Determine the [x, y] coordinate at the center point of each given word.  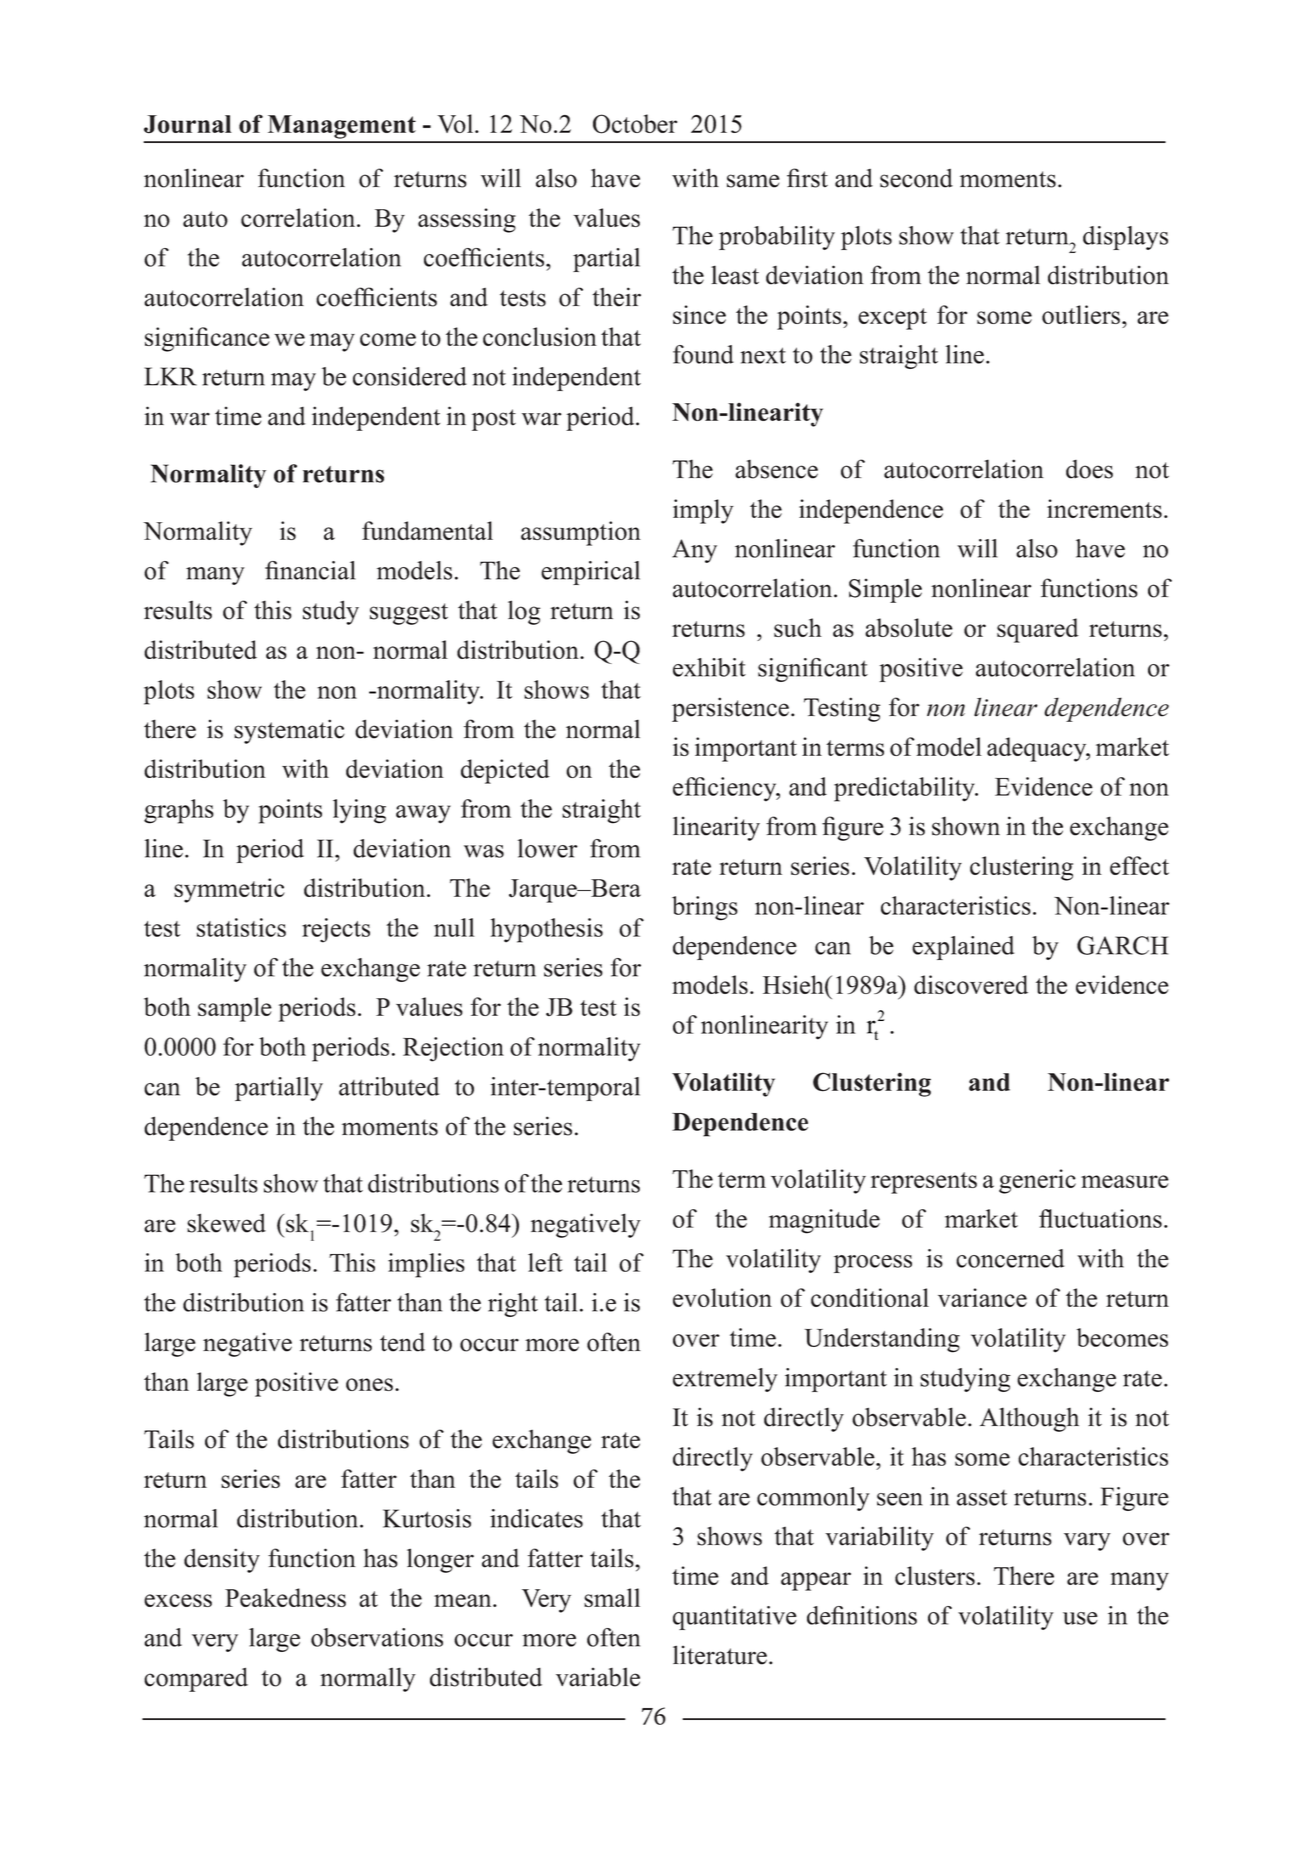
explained [963, 948]
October [635, 124]
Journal [188, 124]
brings [705, 908]
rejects [336, 930]
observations [377, 1637]
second [916, 178]
